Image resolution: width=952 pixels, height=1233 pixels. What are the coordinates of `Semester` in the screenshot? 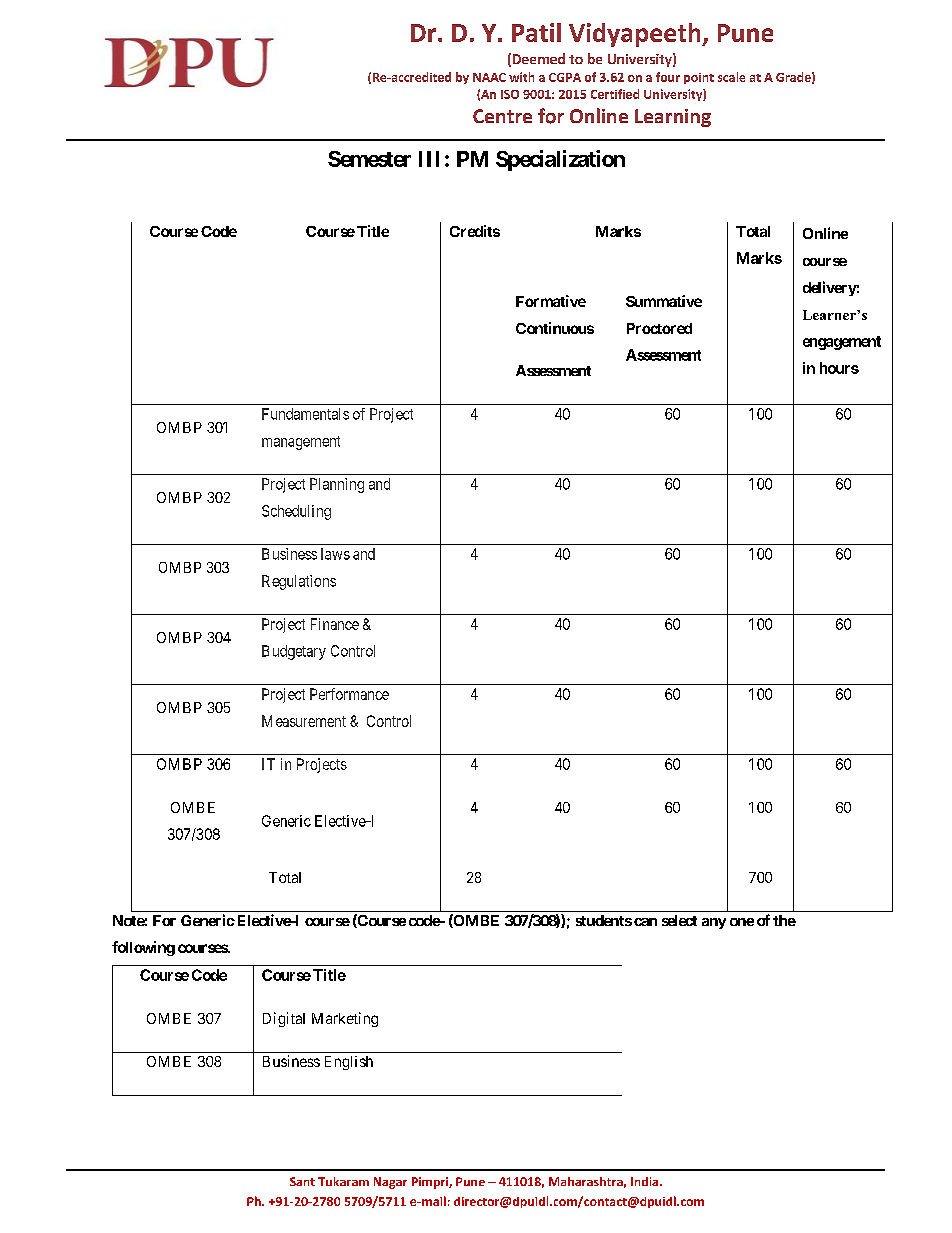 It's located at (369, 159).
